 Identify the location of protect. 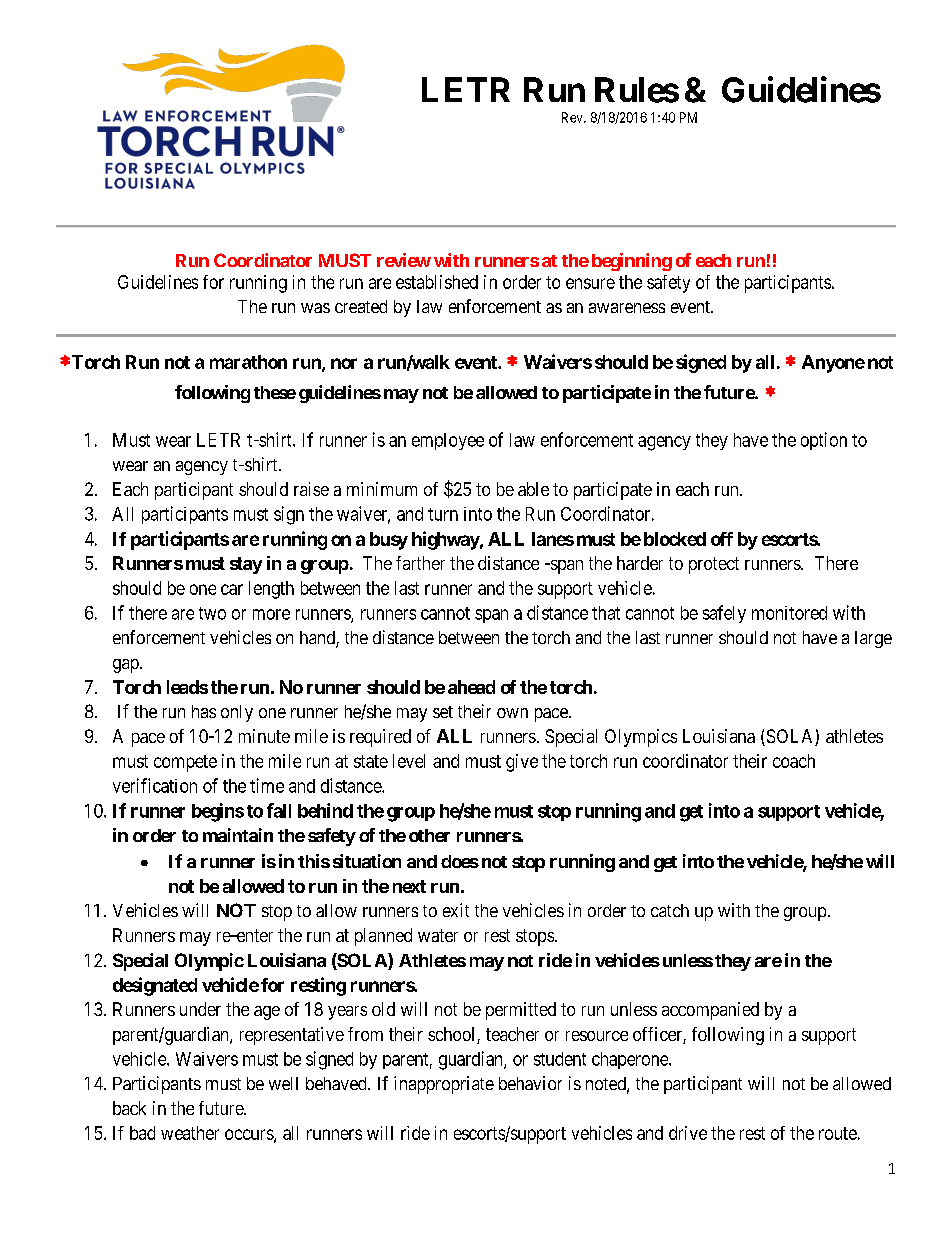
(714, 565).
